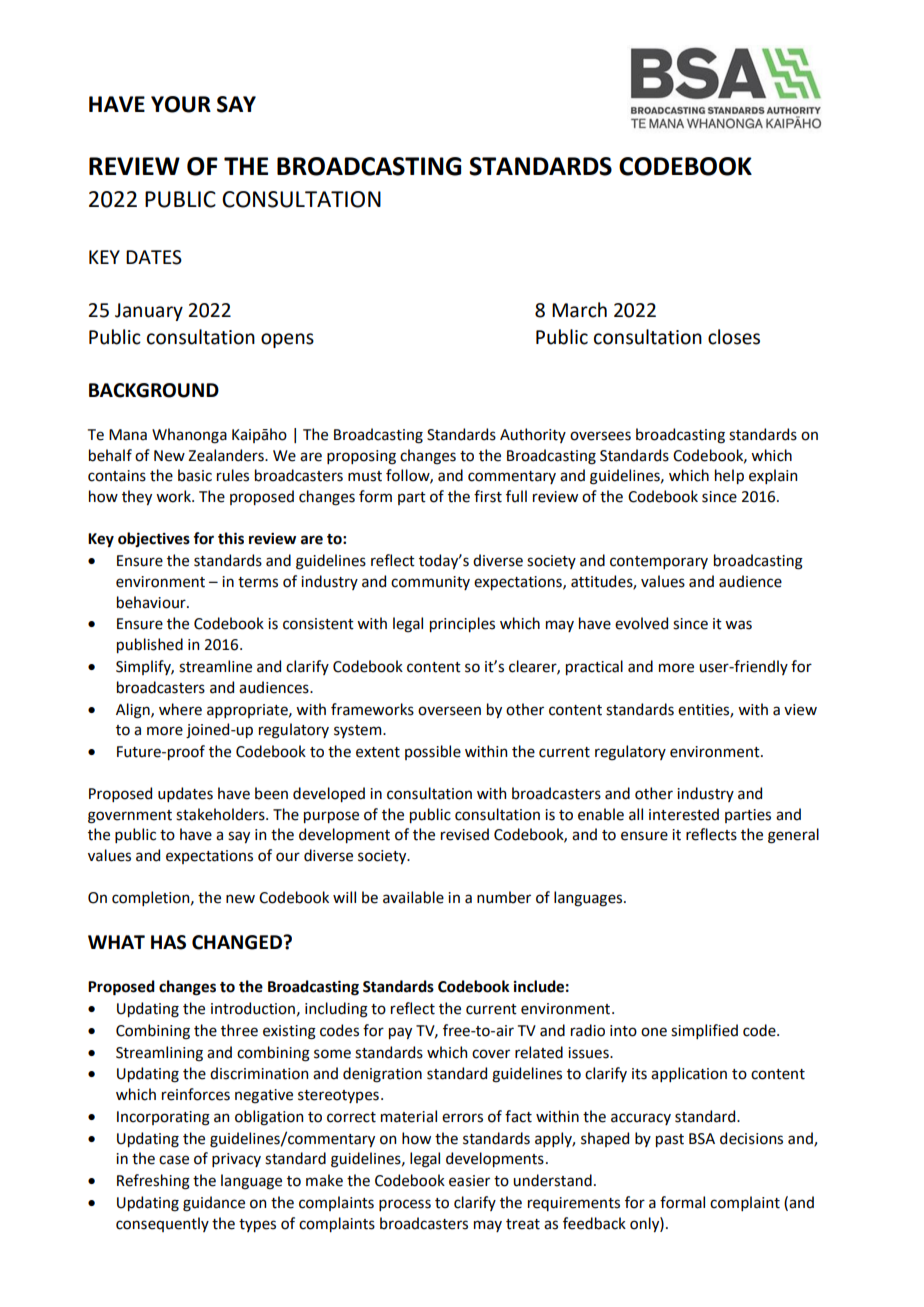 This screenshot has width=924, height=1307. I want to click on closes, so click(734, 337).
